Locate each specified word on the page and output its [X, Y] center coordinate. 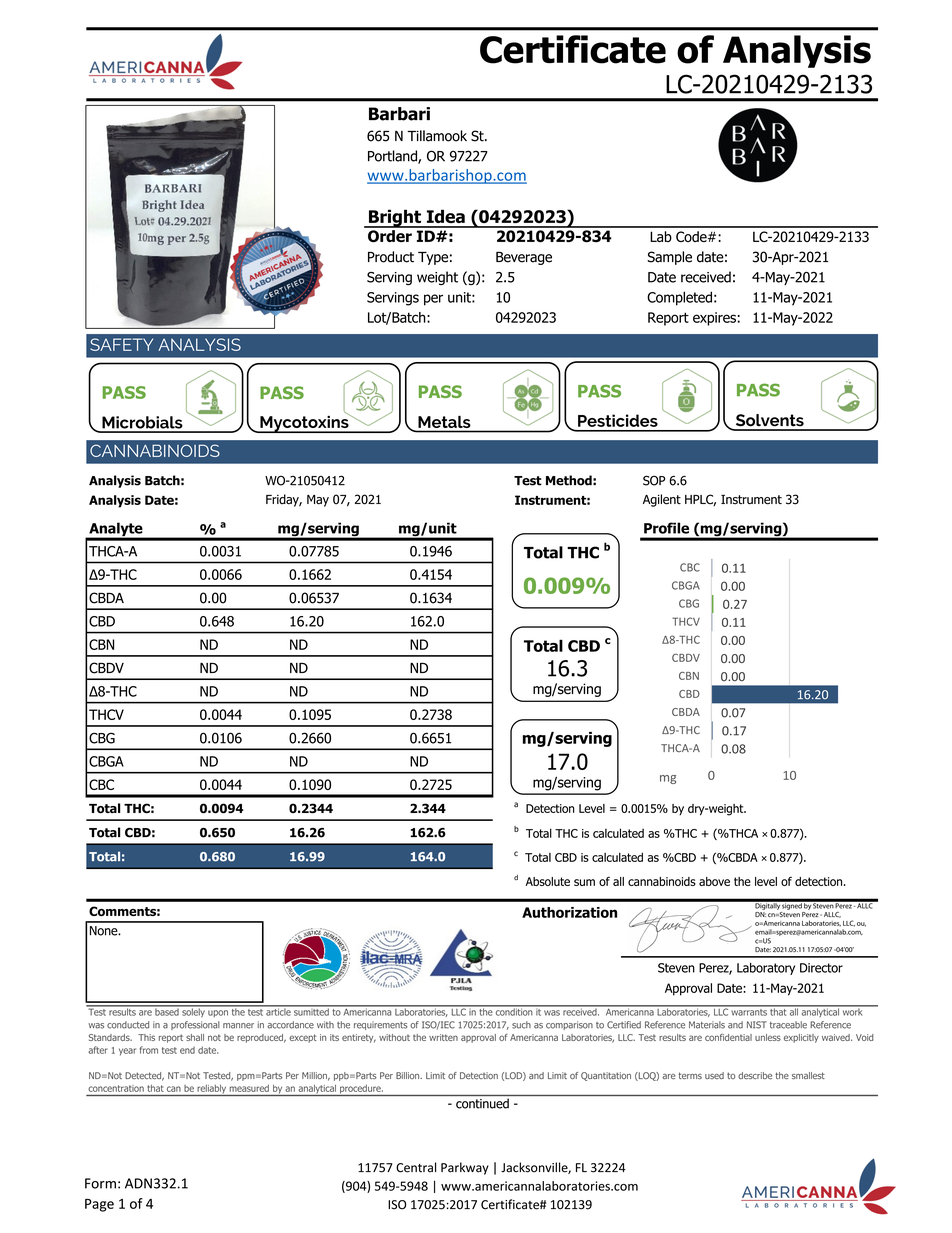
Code [692, 236]
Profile [666, 528]
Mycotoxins [304, 423]
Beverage [524, 258]
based [167, 1011]
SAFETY [121, 344]
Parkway [465, 1168]
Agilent [662, 500]
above [714, 881]
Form [100, 1183]
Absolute [548, 881]
